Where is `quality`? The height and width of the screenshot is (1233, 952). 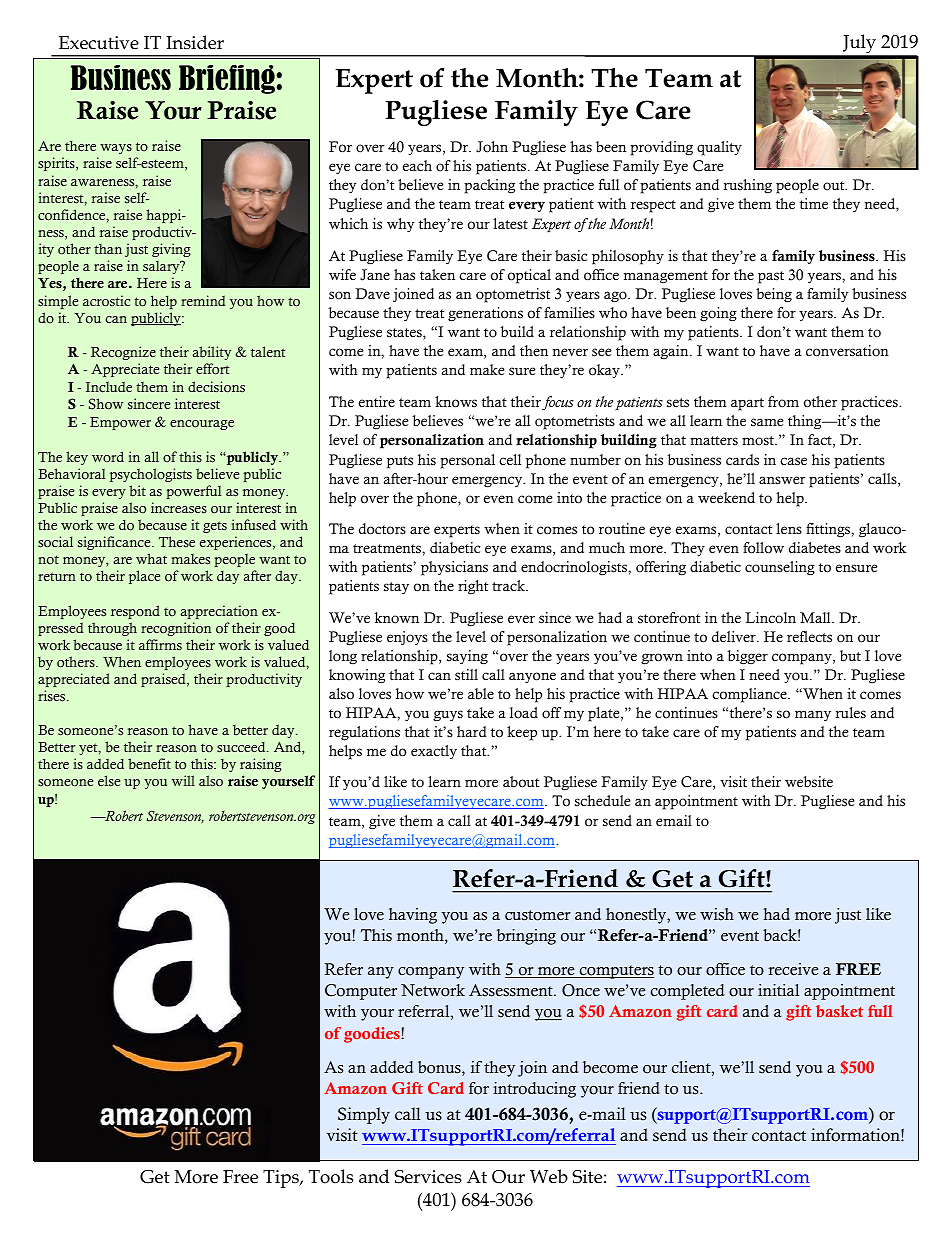
quality is located at coordinates (719, 148).
